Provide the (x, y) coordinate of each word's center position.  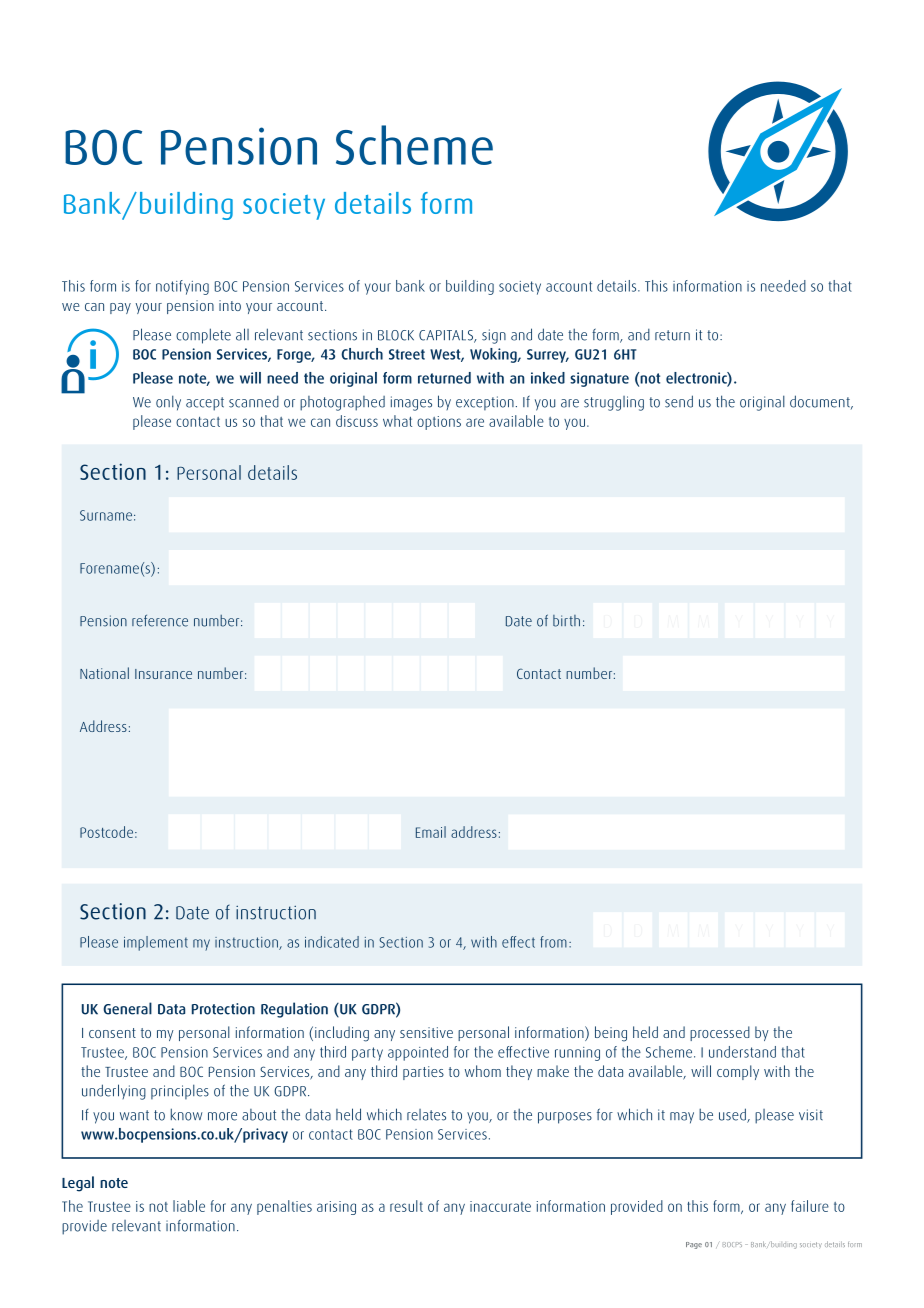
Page (694, 1245)
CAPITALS (447, 336)
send (679, 401)
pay (120, 308)
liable (189, 1206)
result (406, 1206)
